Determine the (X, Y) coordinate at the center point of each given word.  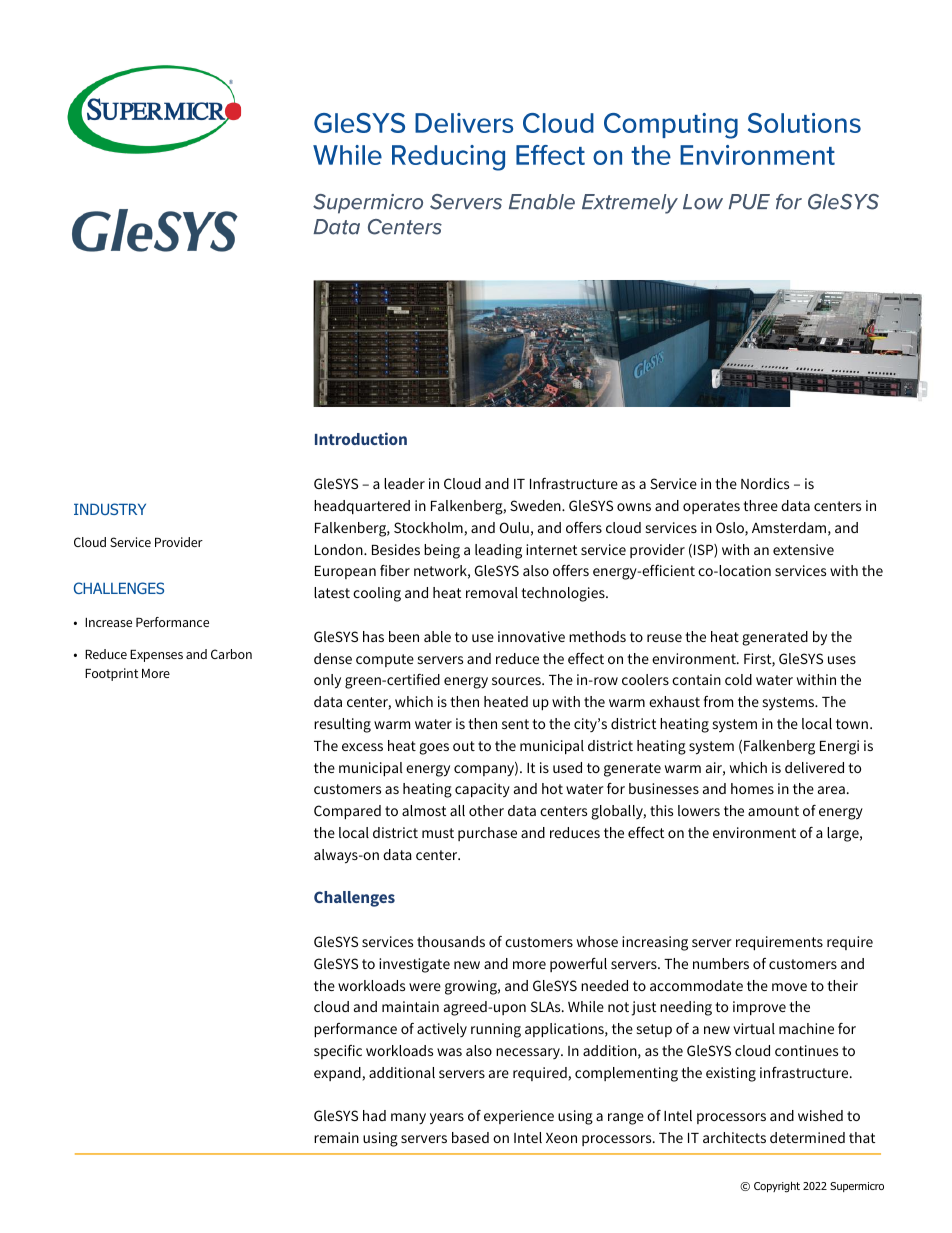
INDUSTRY (110, 509)
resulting (342, 725)
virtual (754, 1028)
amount (773, 811)
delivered (814, 767)
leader (404, 483)
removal (492, 592)
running (496, 1030)
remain (336, 1137)
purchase (487, 834)
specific (338, 1052)
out (464, 746)
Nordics (765, 483)
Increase (108, 622)
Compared (347, 812)
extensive (803, 549)
